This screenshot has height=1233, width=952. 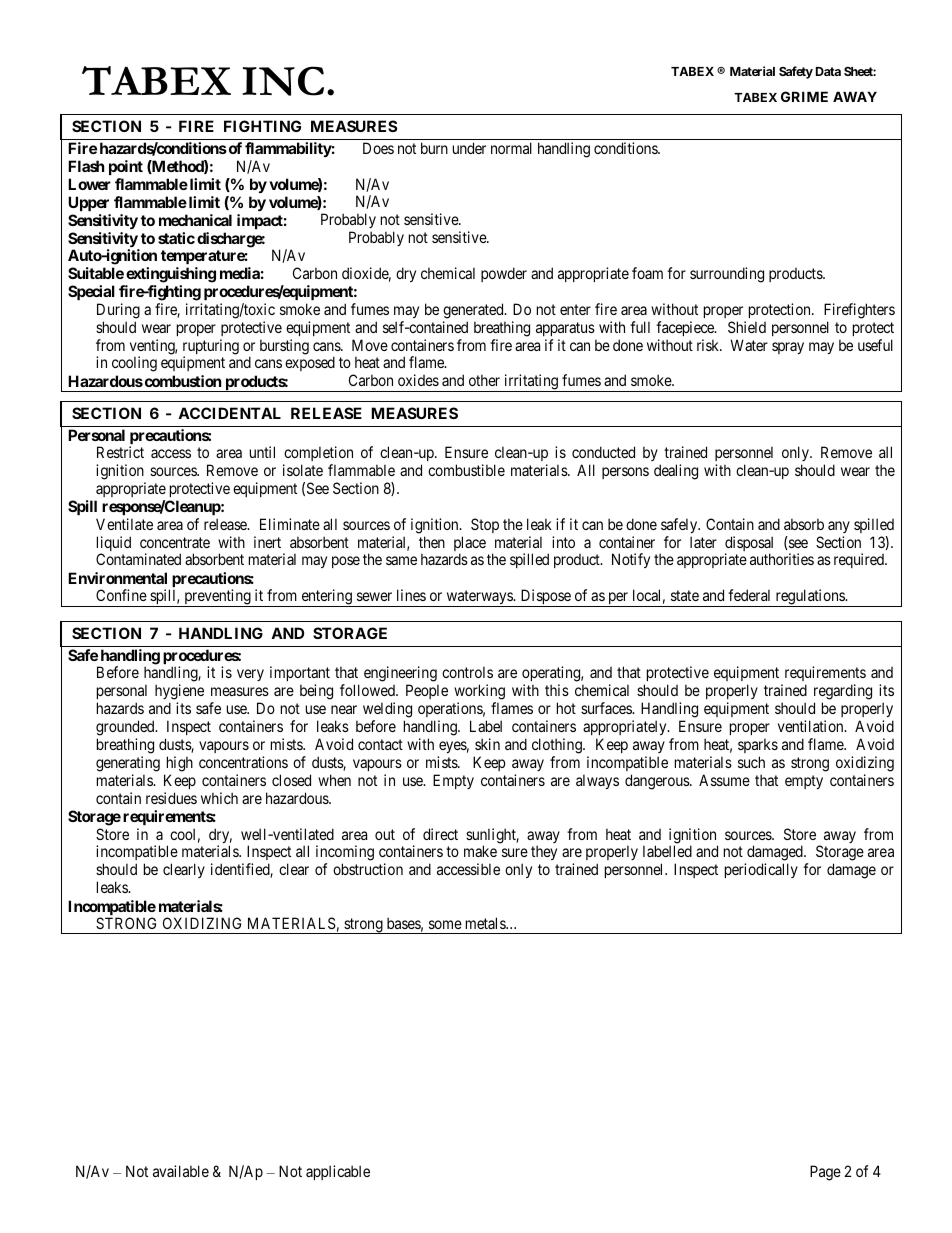 I want to click on point, so click(x=126, y=167).
